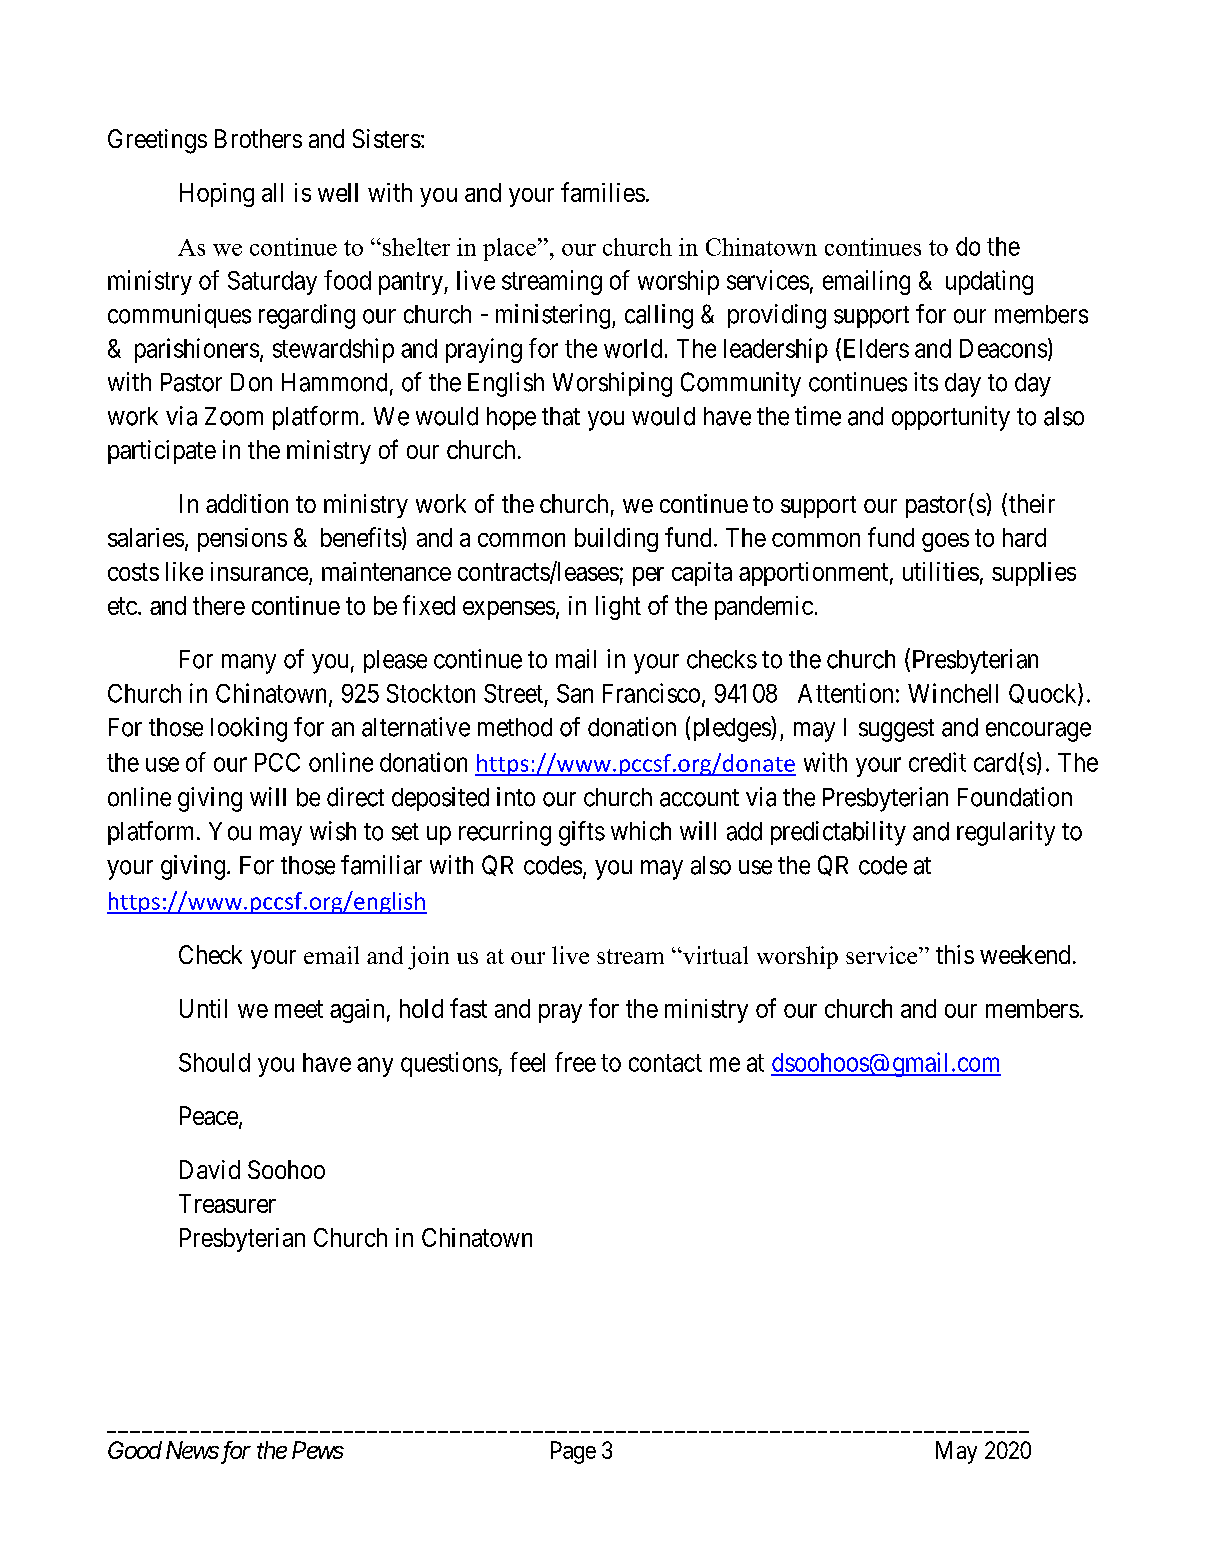 The image size is (1209, 1564). I want to click on Good, so click(135, 1450).
